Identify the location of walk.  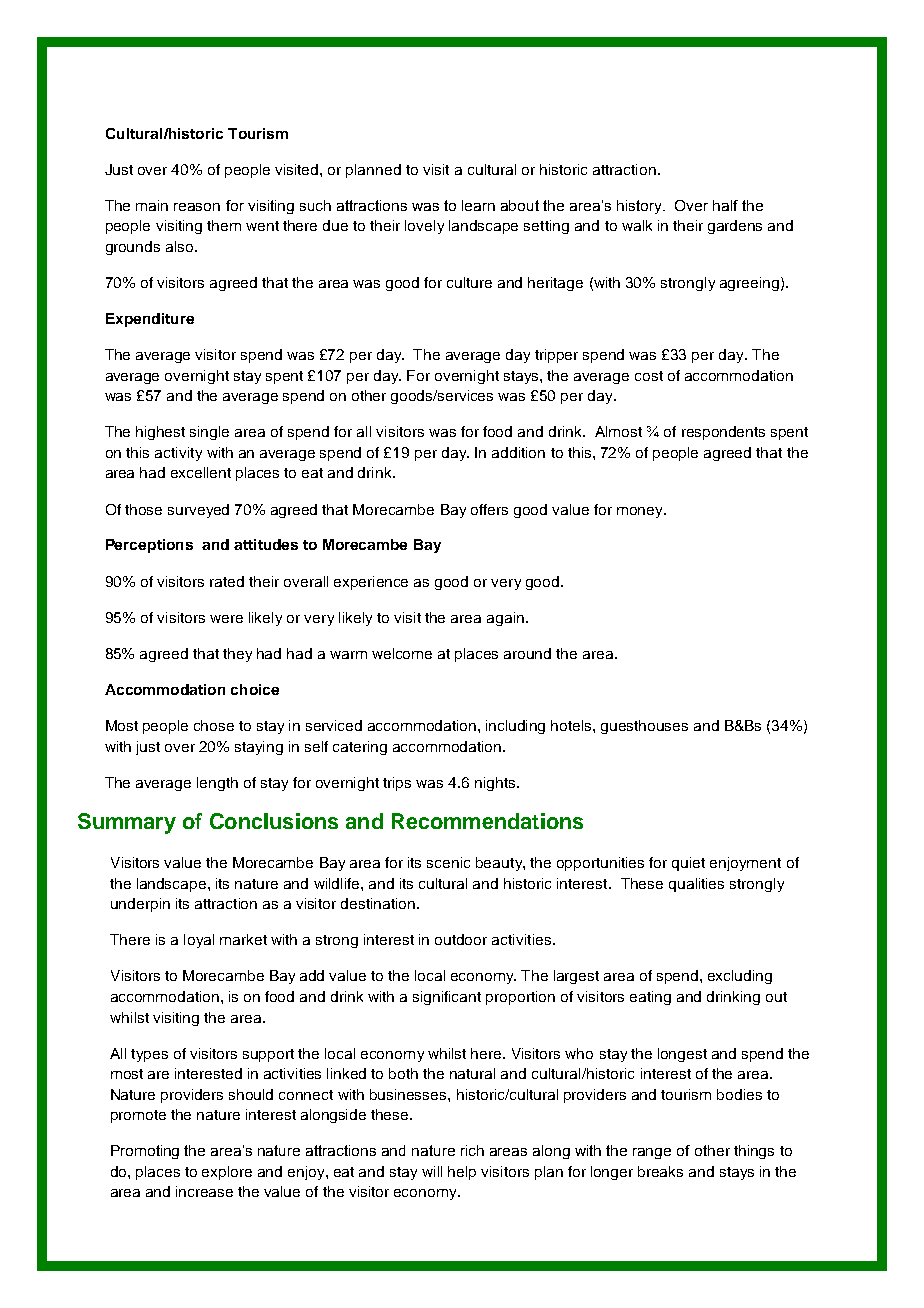
(637, 225).
